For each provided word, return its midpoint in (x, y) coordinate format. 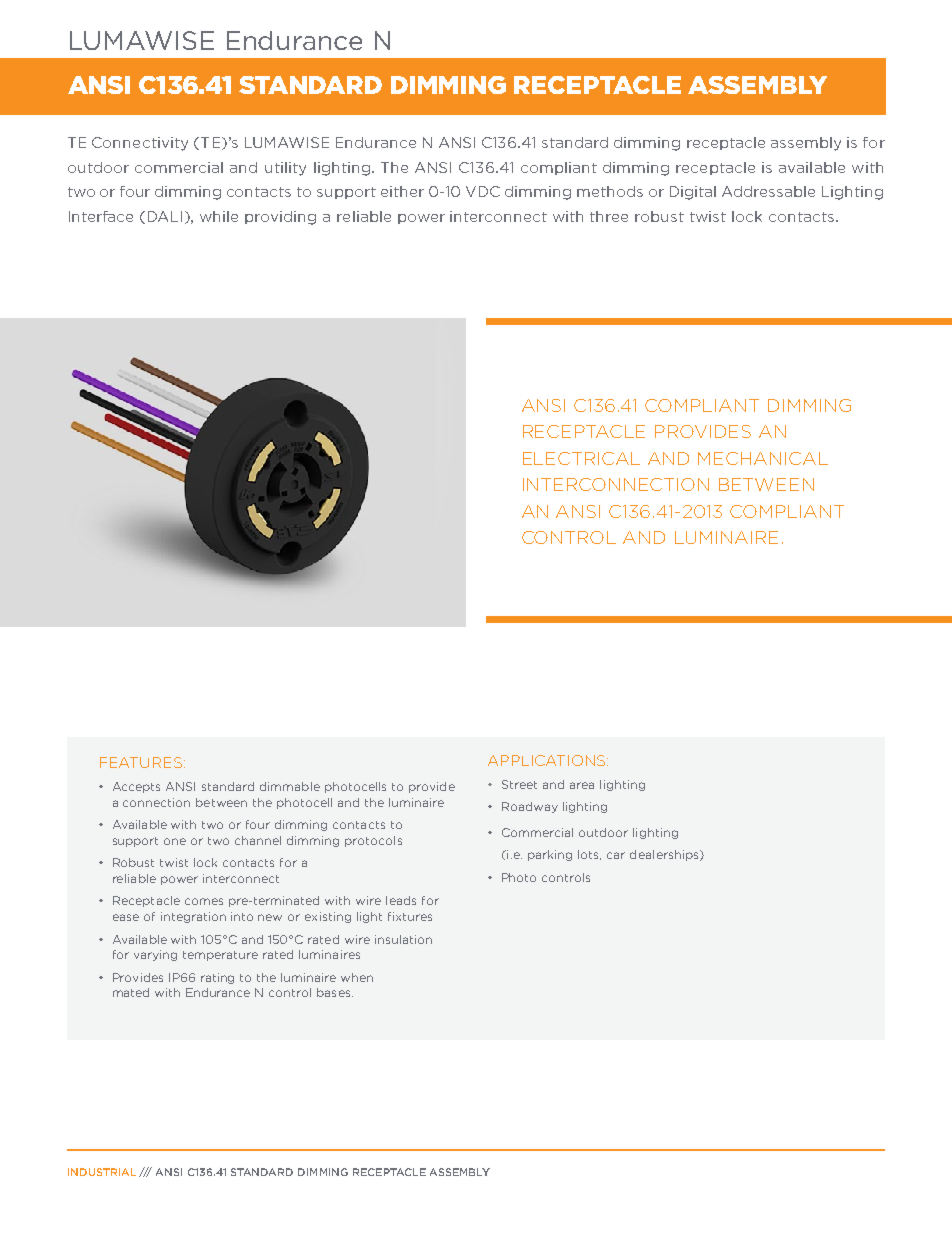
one (175, 841)
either (402, 191)
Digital (693, 193)
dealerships (665, 855)
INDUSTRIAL (102, 1172)
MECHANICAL (763, 458)
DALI (165, 216)
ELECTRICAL (581, 458)
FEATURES (141, 762)
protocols (373, 841)
